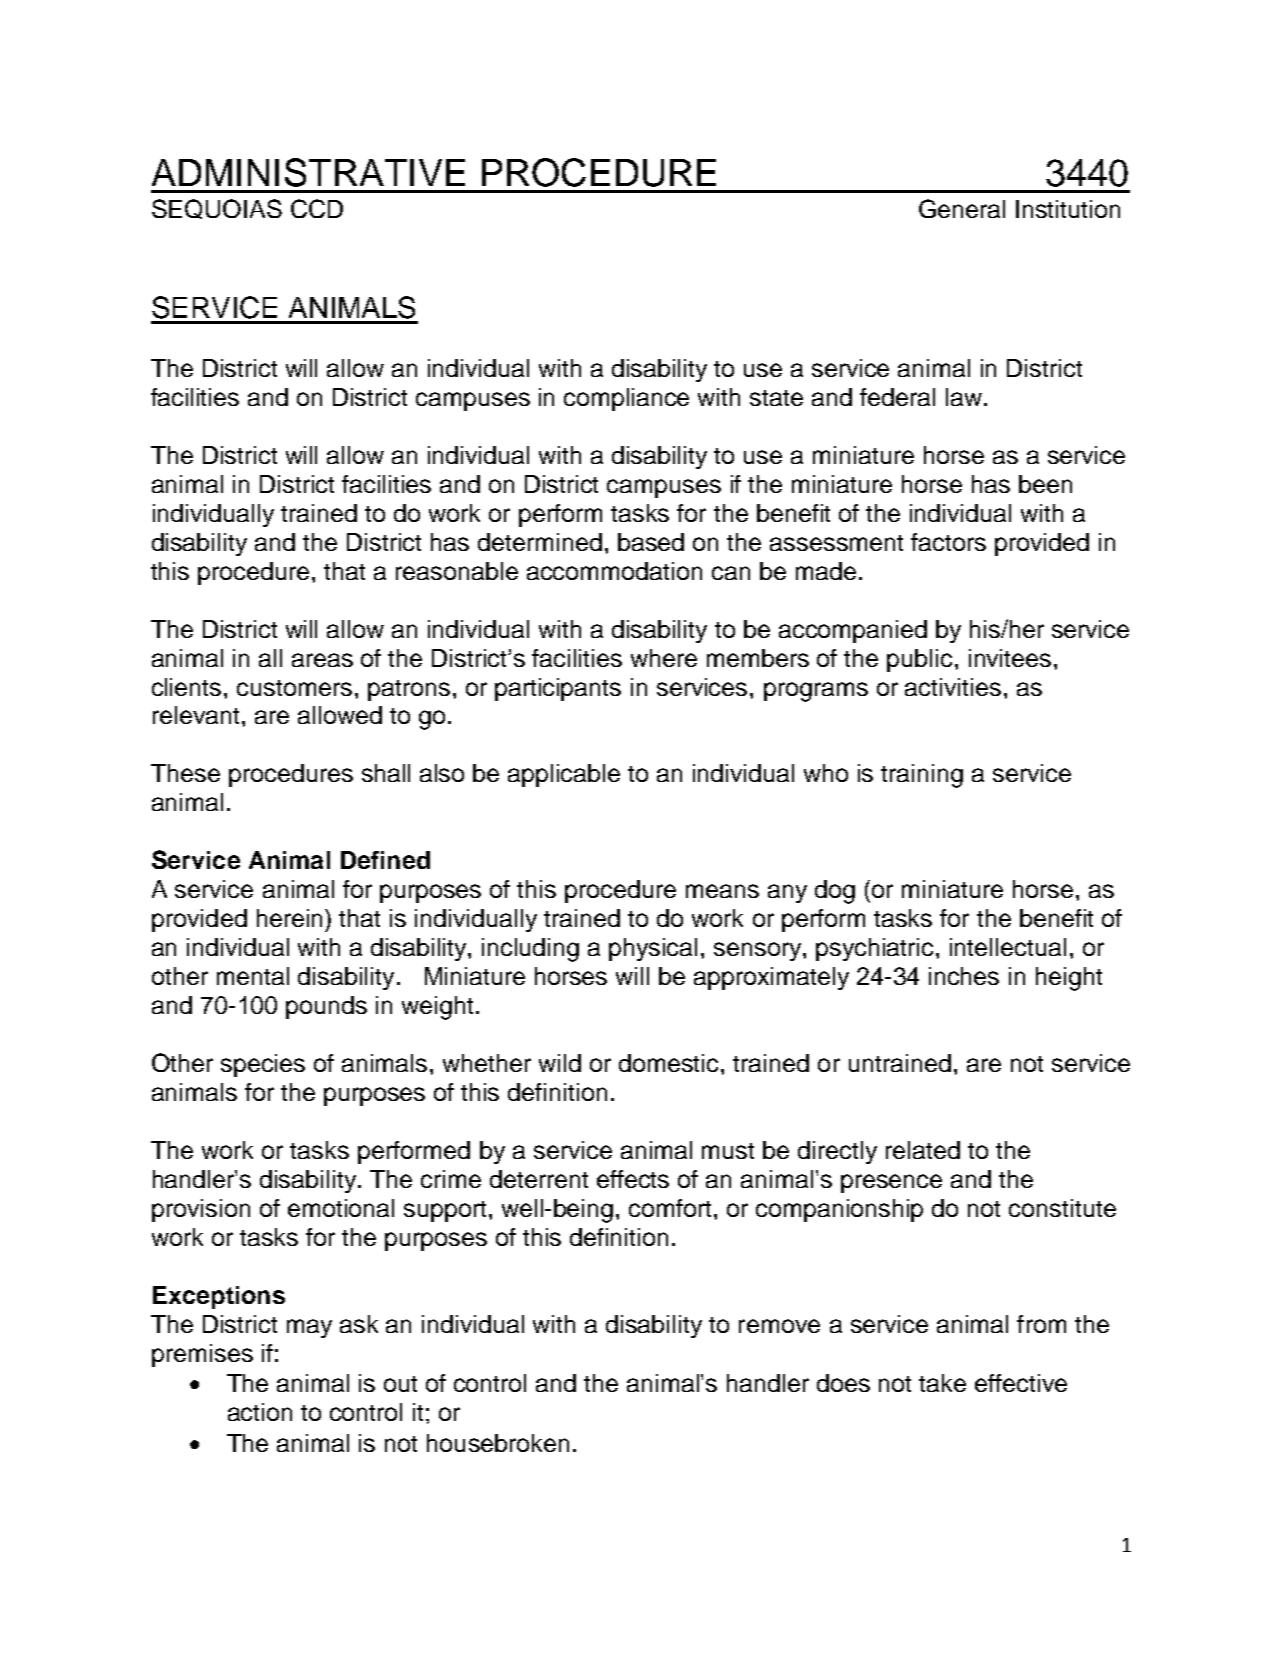 The width and height of the image is (1284, 1662). I want to click on shall, so click(386, 773).
